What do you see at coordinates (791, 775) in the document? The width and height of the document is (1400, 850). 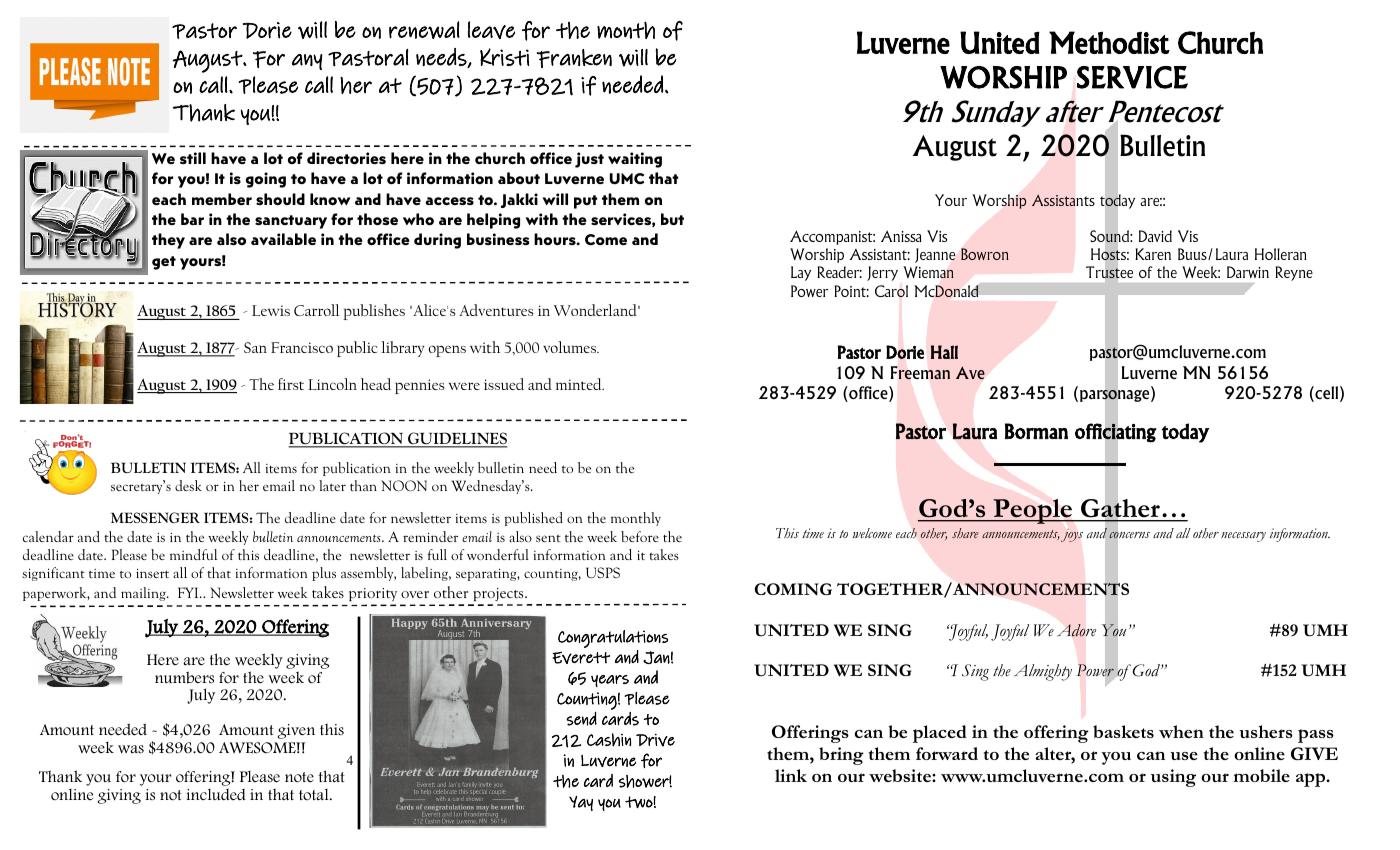 I see `link` at bounding box center [791, 775].
